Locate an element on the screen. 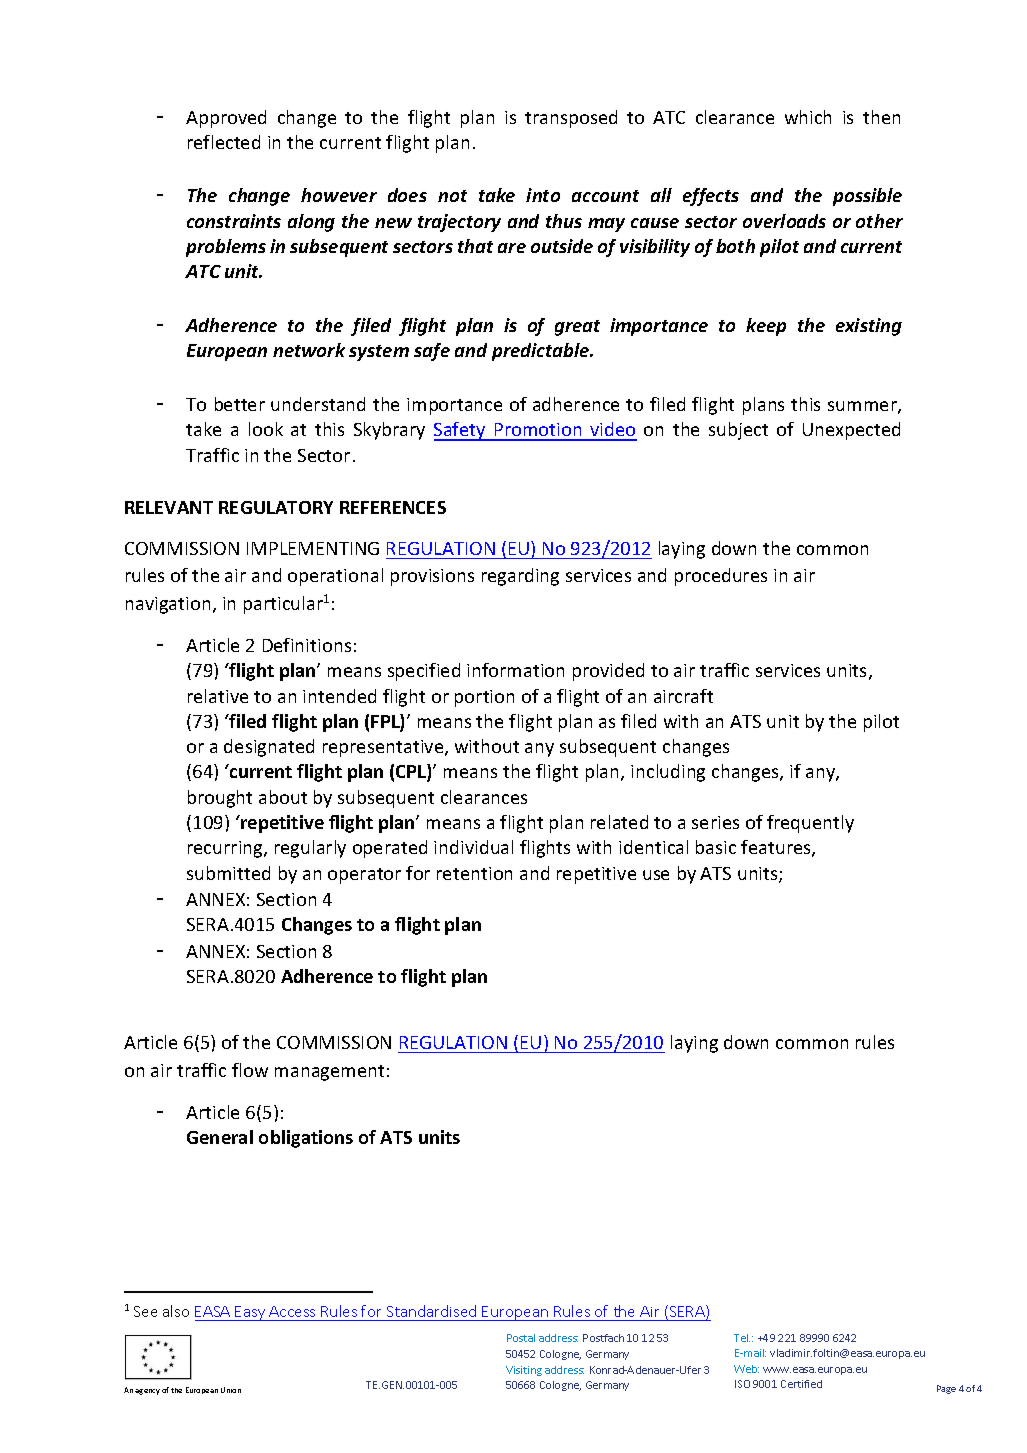 Image resolution: width=1027 pixels, height=1453 pixels. frequently is located at coordinates (810, 824).
